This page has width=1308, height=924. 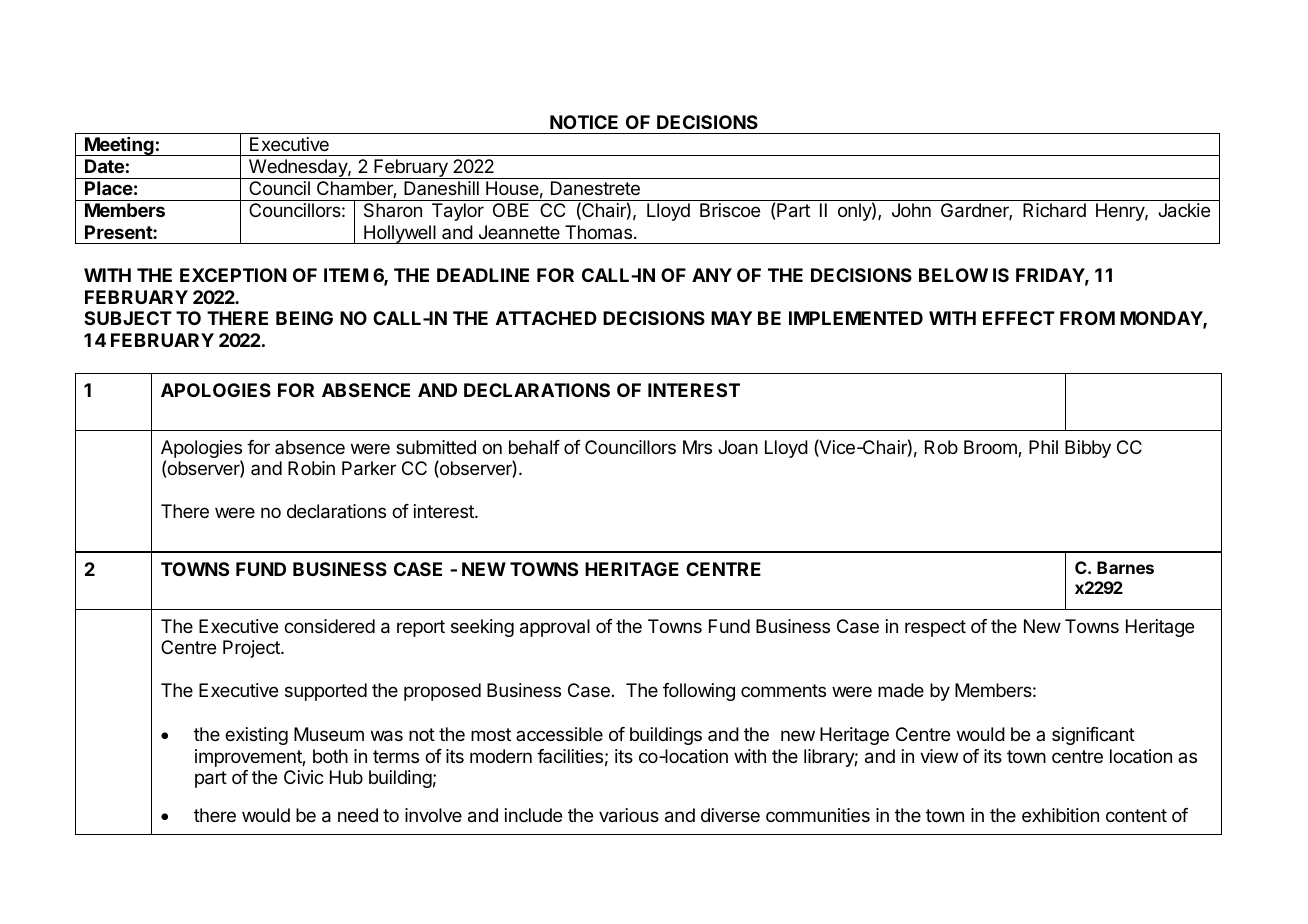 What do you see at coordinates (311, 468) in the page?
I see `Robin` at bounding box center [311, 468].
